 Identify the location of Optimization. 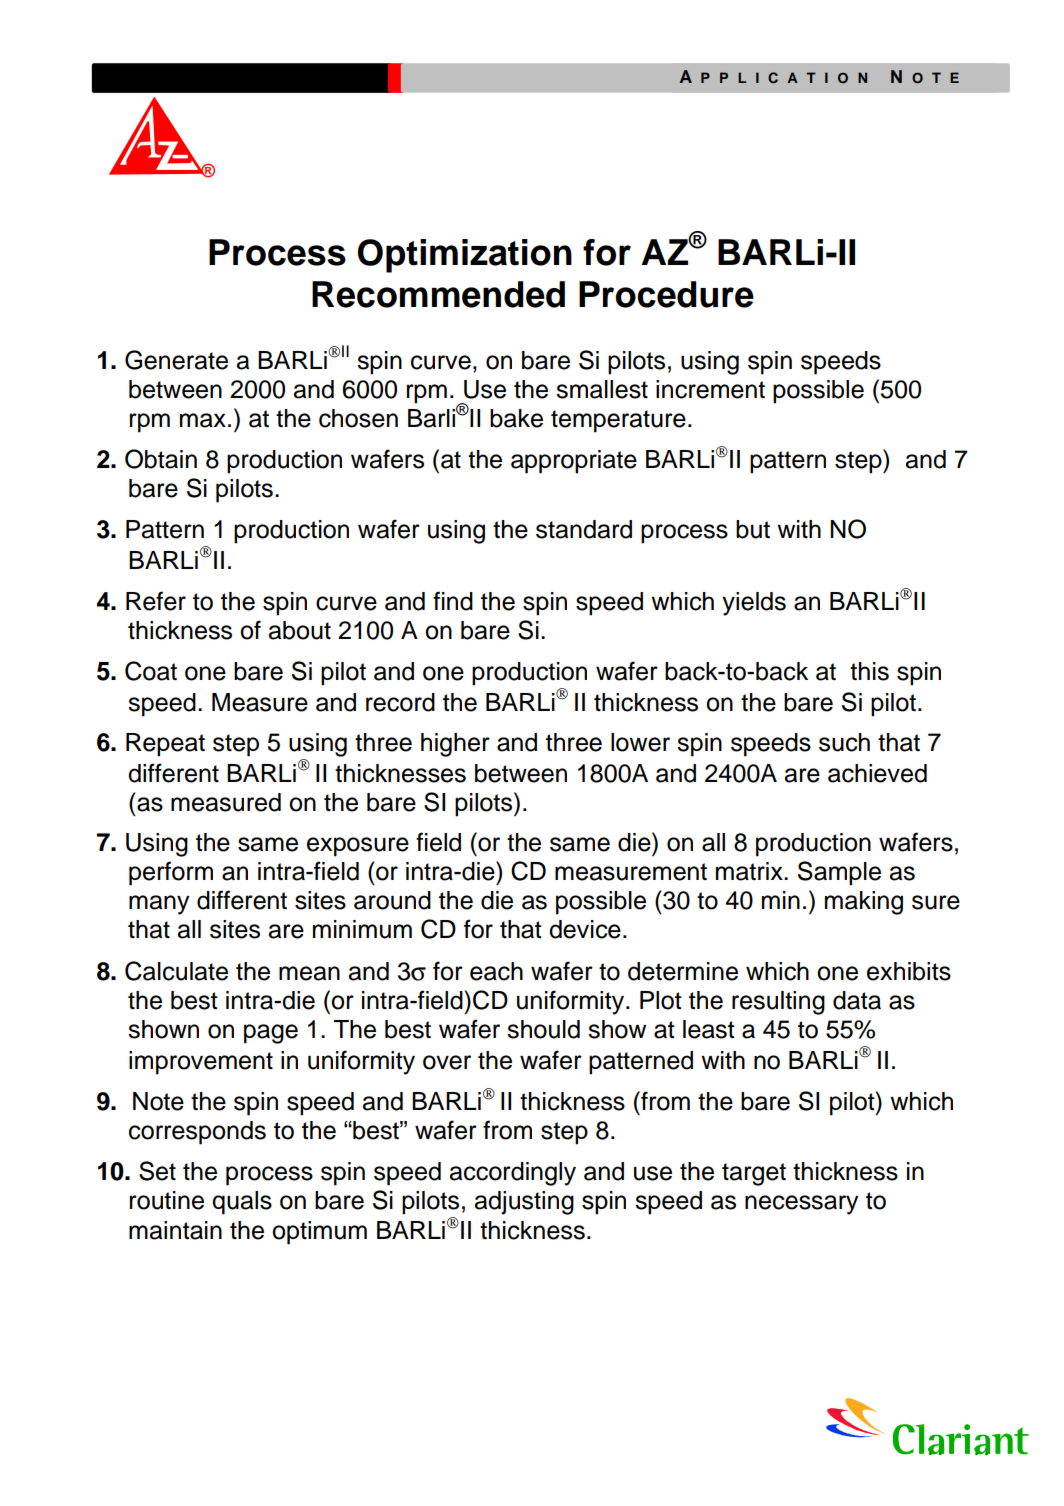
(464, 256).
